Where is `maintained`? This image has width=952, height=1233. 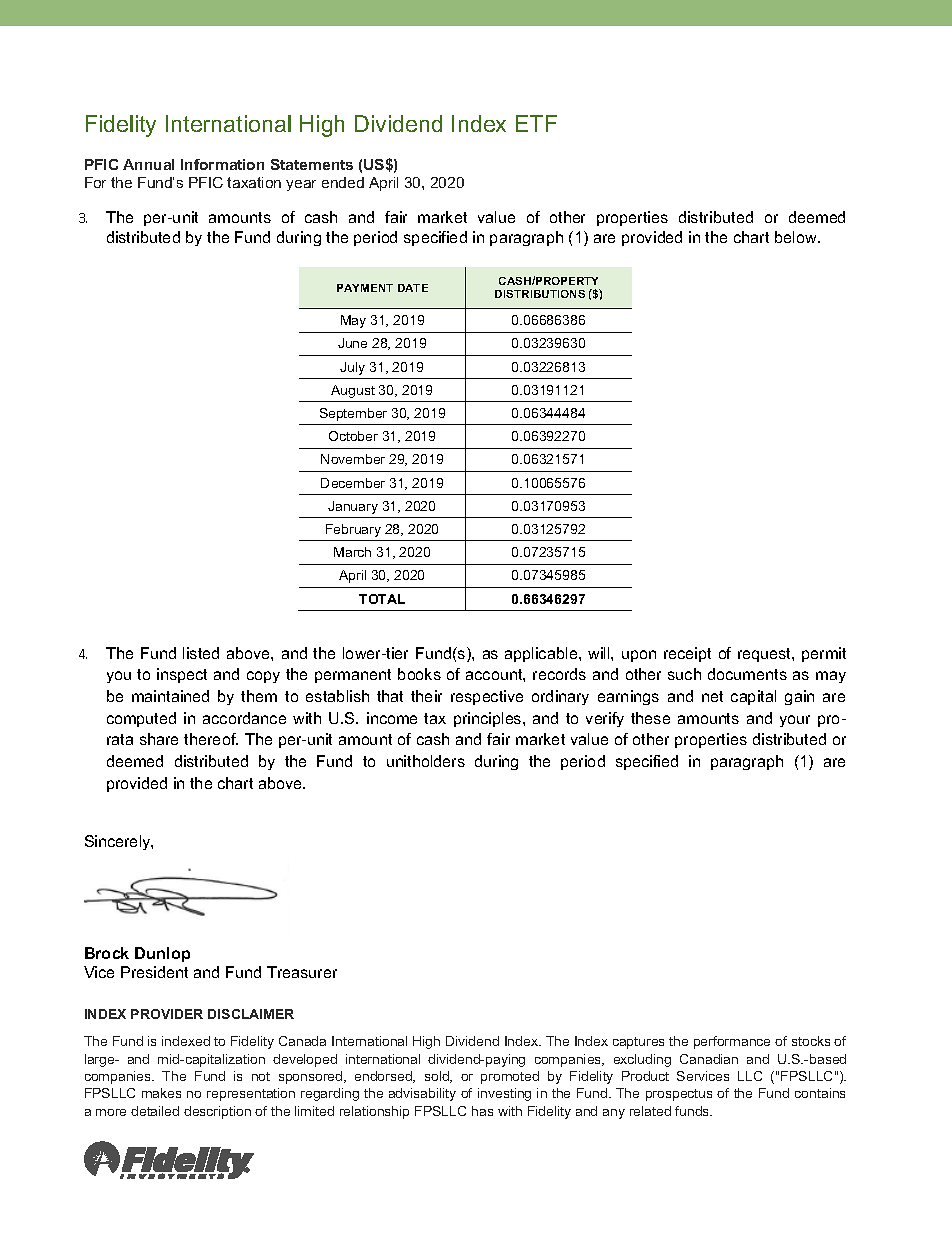 maintained is located at coordinates (170, 696).
